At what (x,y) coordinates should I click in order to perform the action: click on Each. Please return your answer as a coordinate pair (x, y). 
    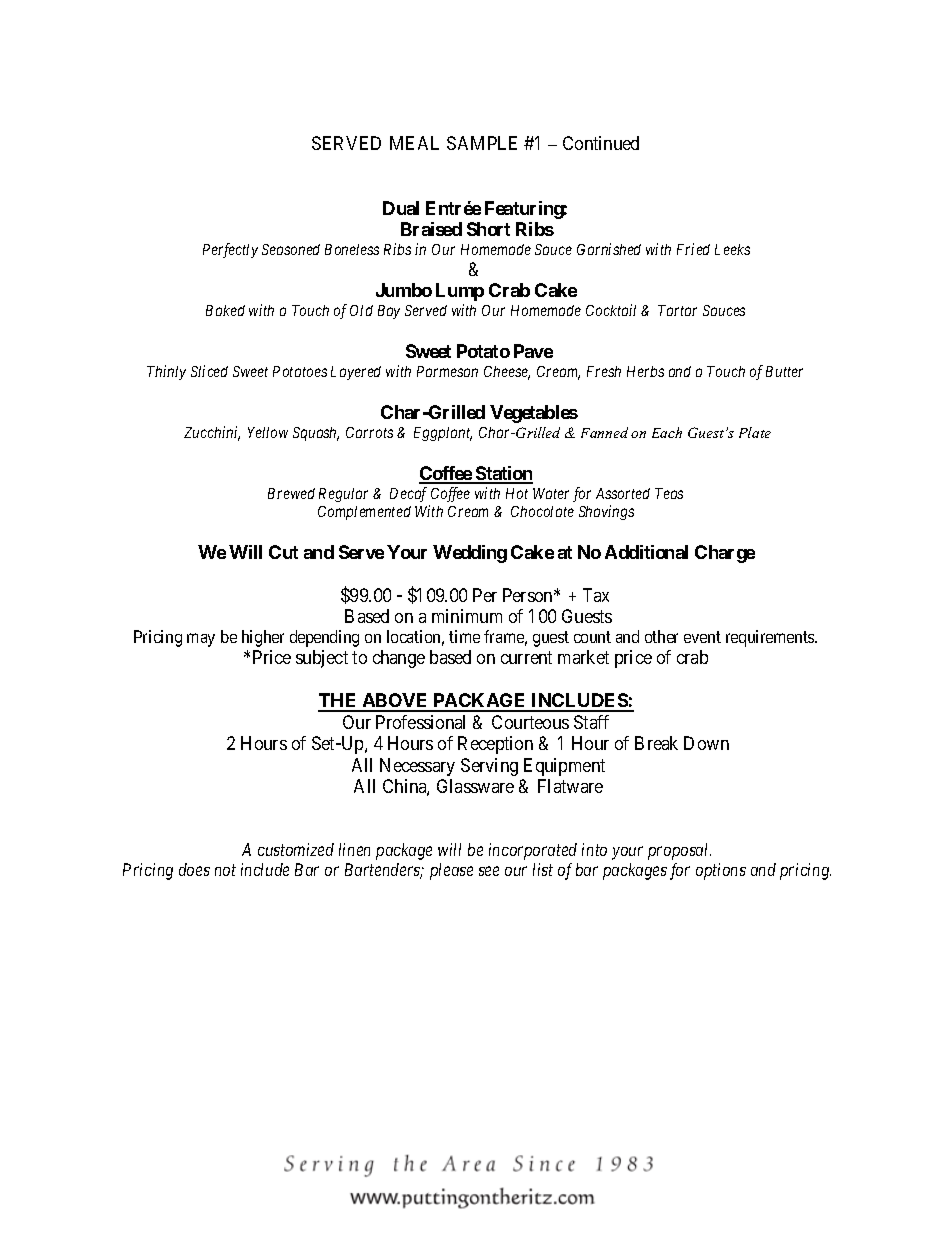
    Looking at the image, I should click on (667, 432).
